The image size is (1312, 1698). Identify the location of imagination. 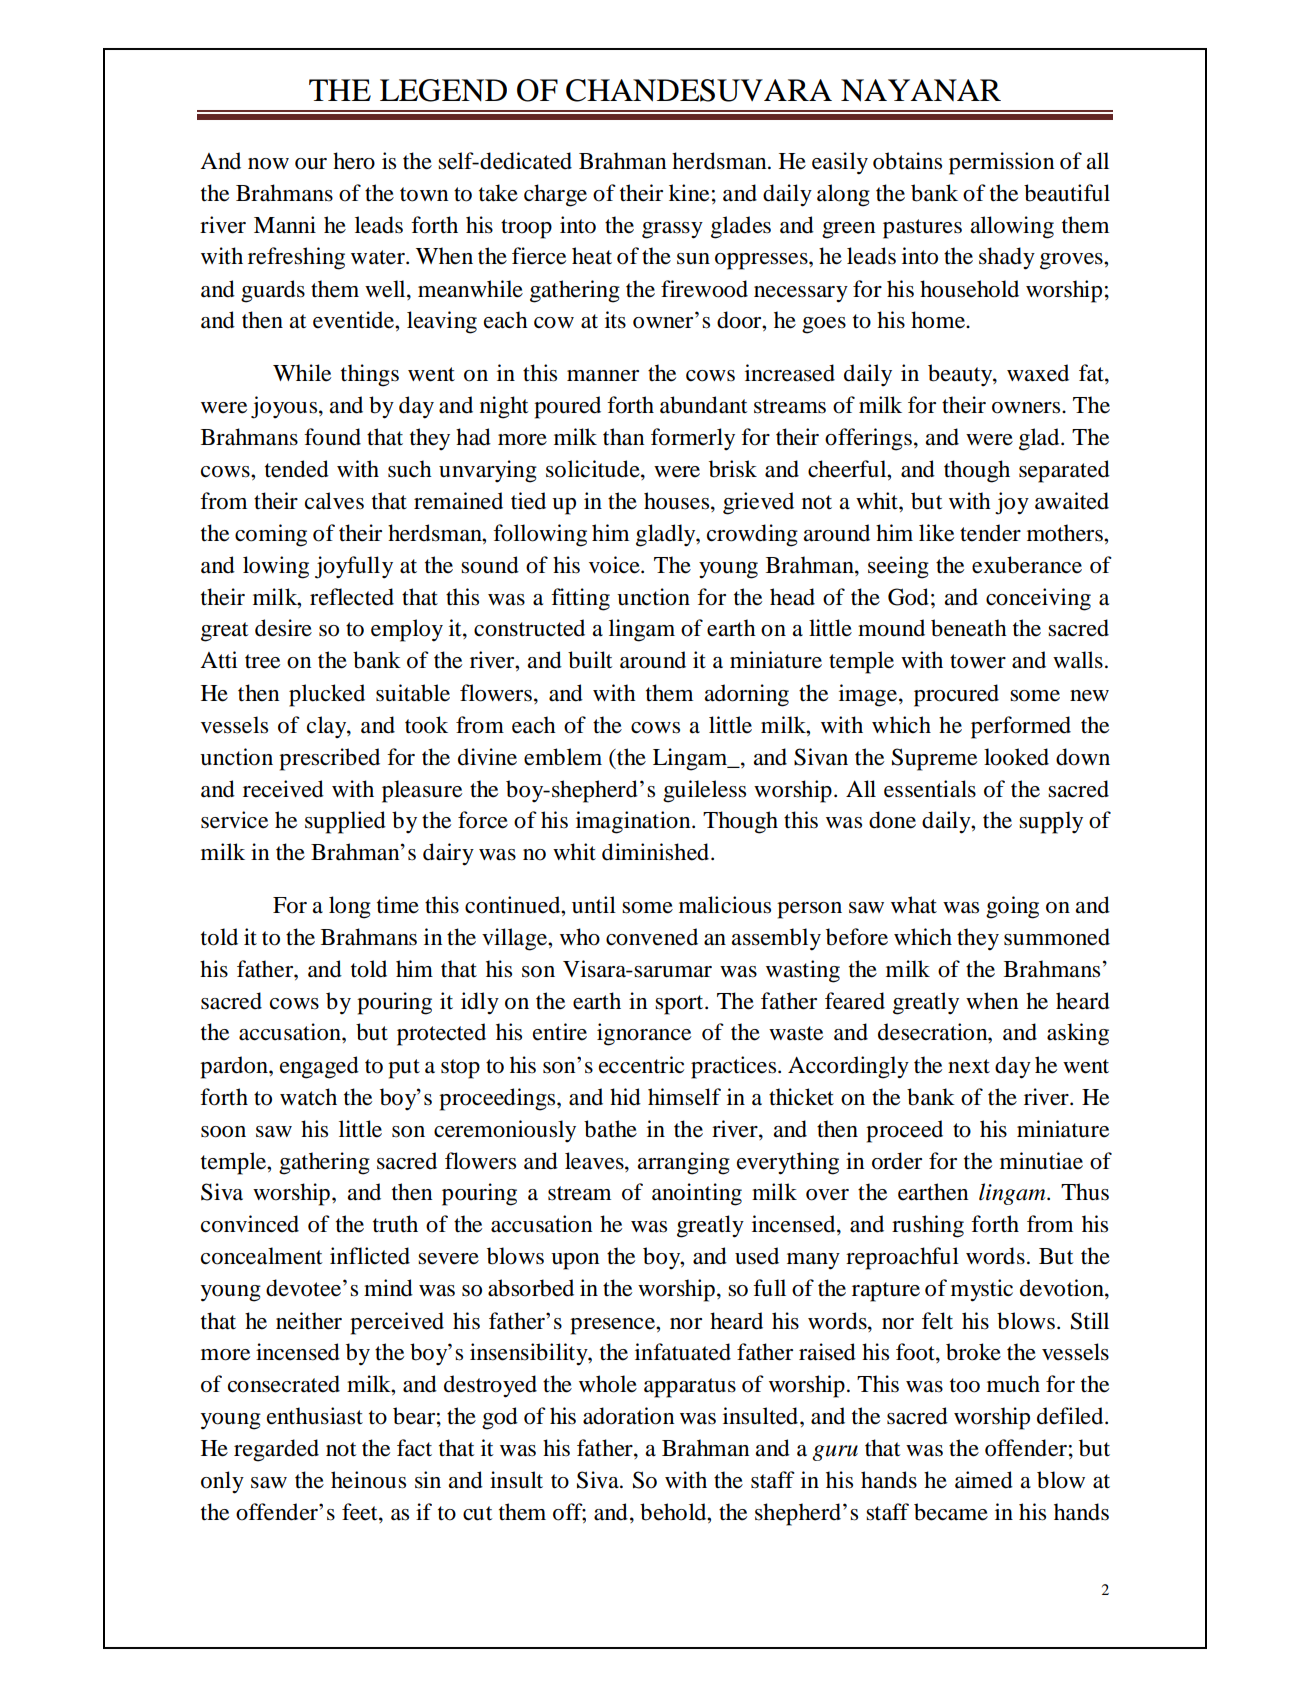
(634, 822).
